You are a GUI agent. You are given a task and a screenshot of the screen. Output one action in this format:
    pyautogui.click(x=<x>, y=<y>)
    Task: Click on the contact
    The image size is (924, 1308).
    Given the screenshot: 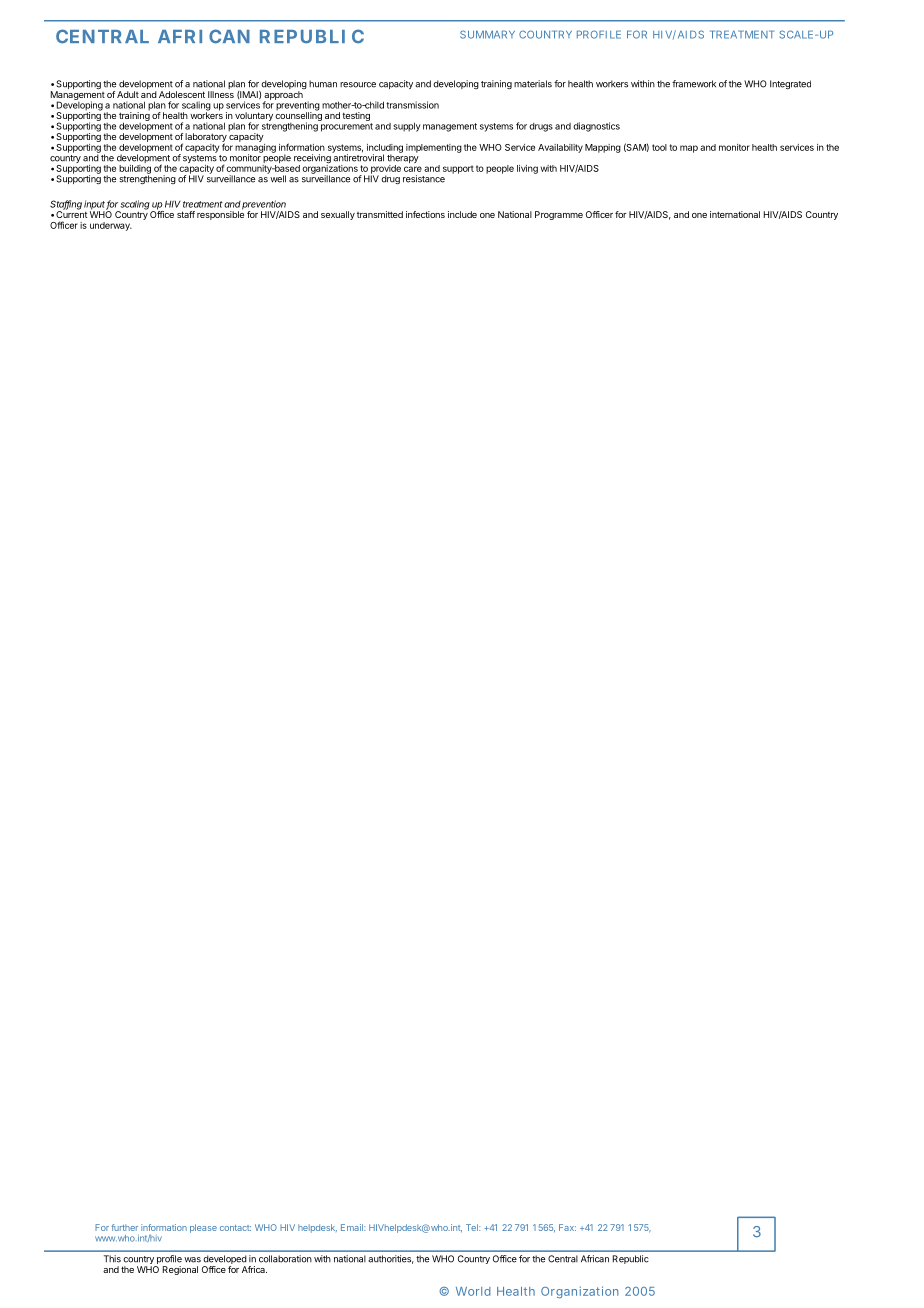 What is the action you would take?
    pyautogui.click(x=235, y=1228)
